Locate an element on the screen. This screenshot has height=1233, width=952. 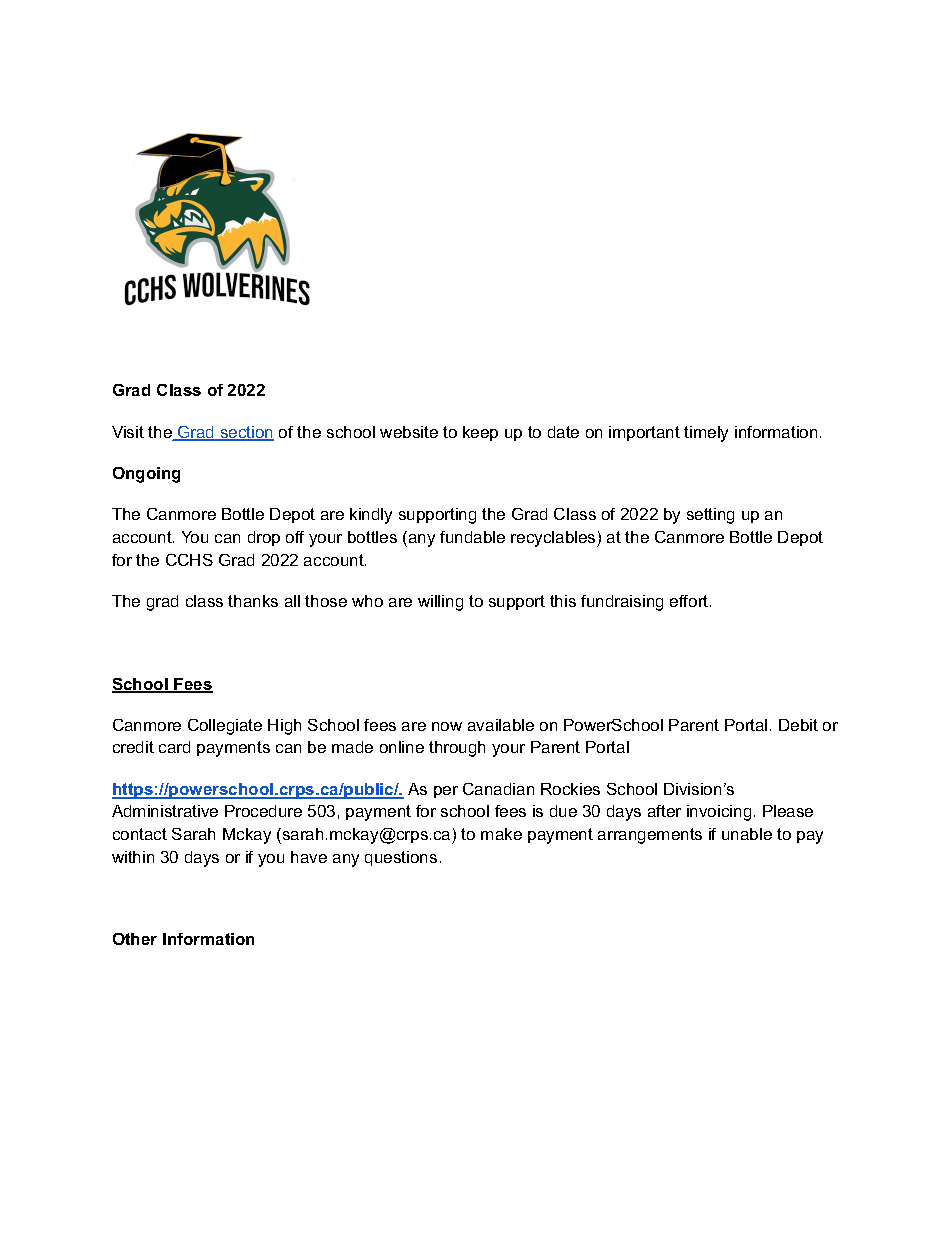
questions is located at coordinates (401, 858).
